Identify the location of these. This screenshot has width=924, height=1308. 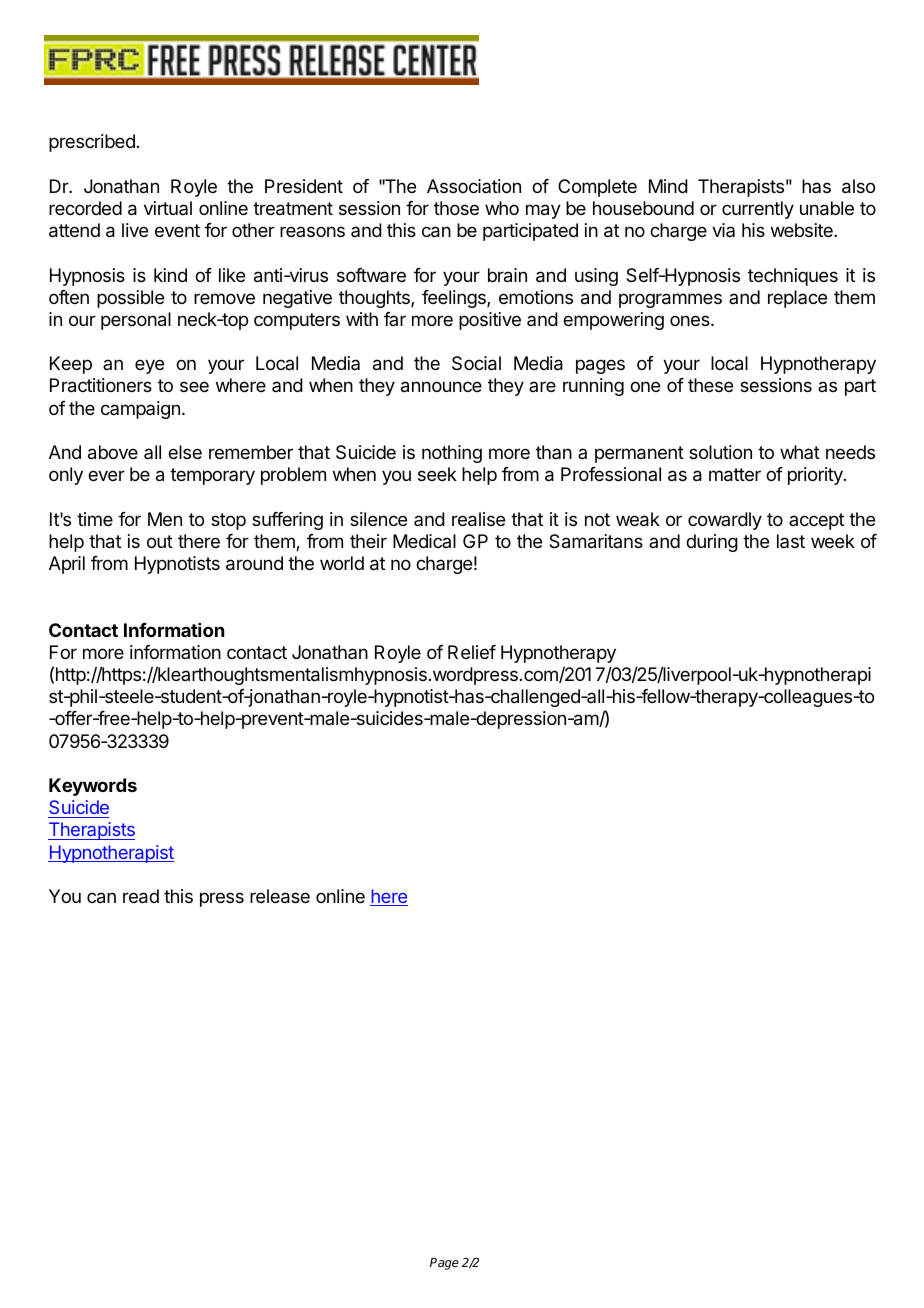
(710, 385).
